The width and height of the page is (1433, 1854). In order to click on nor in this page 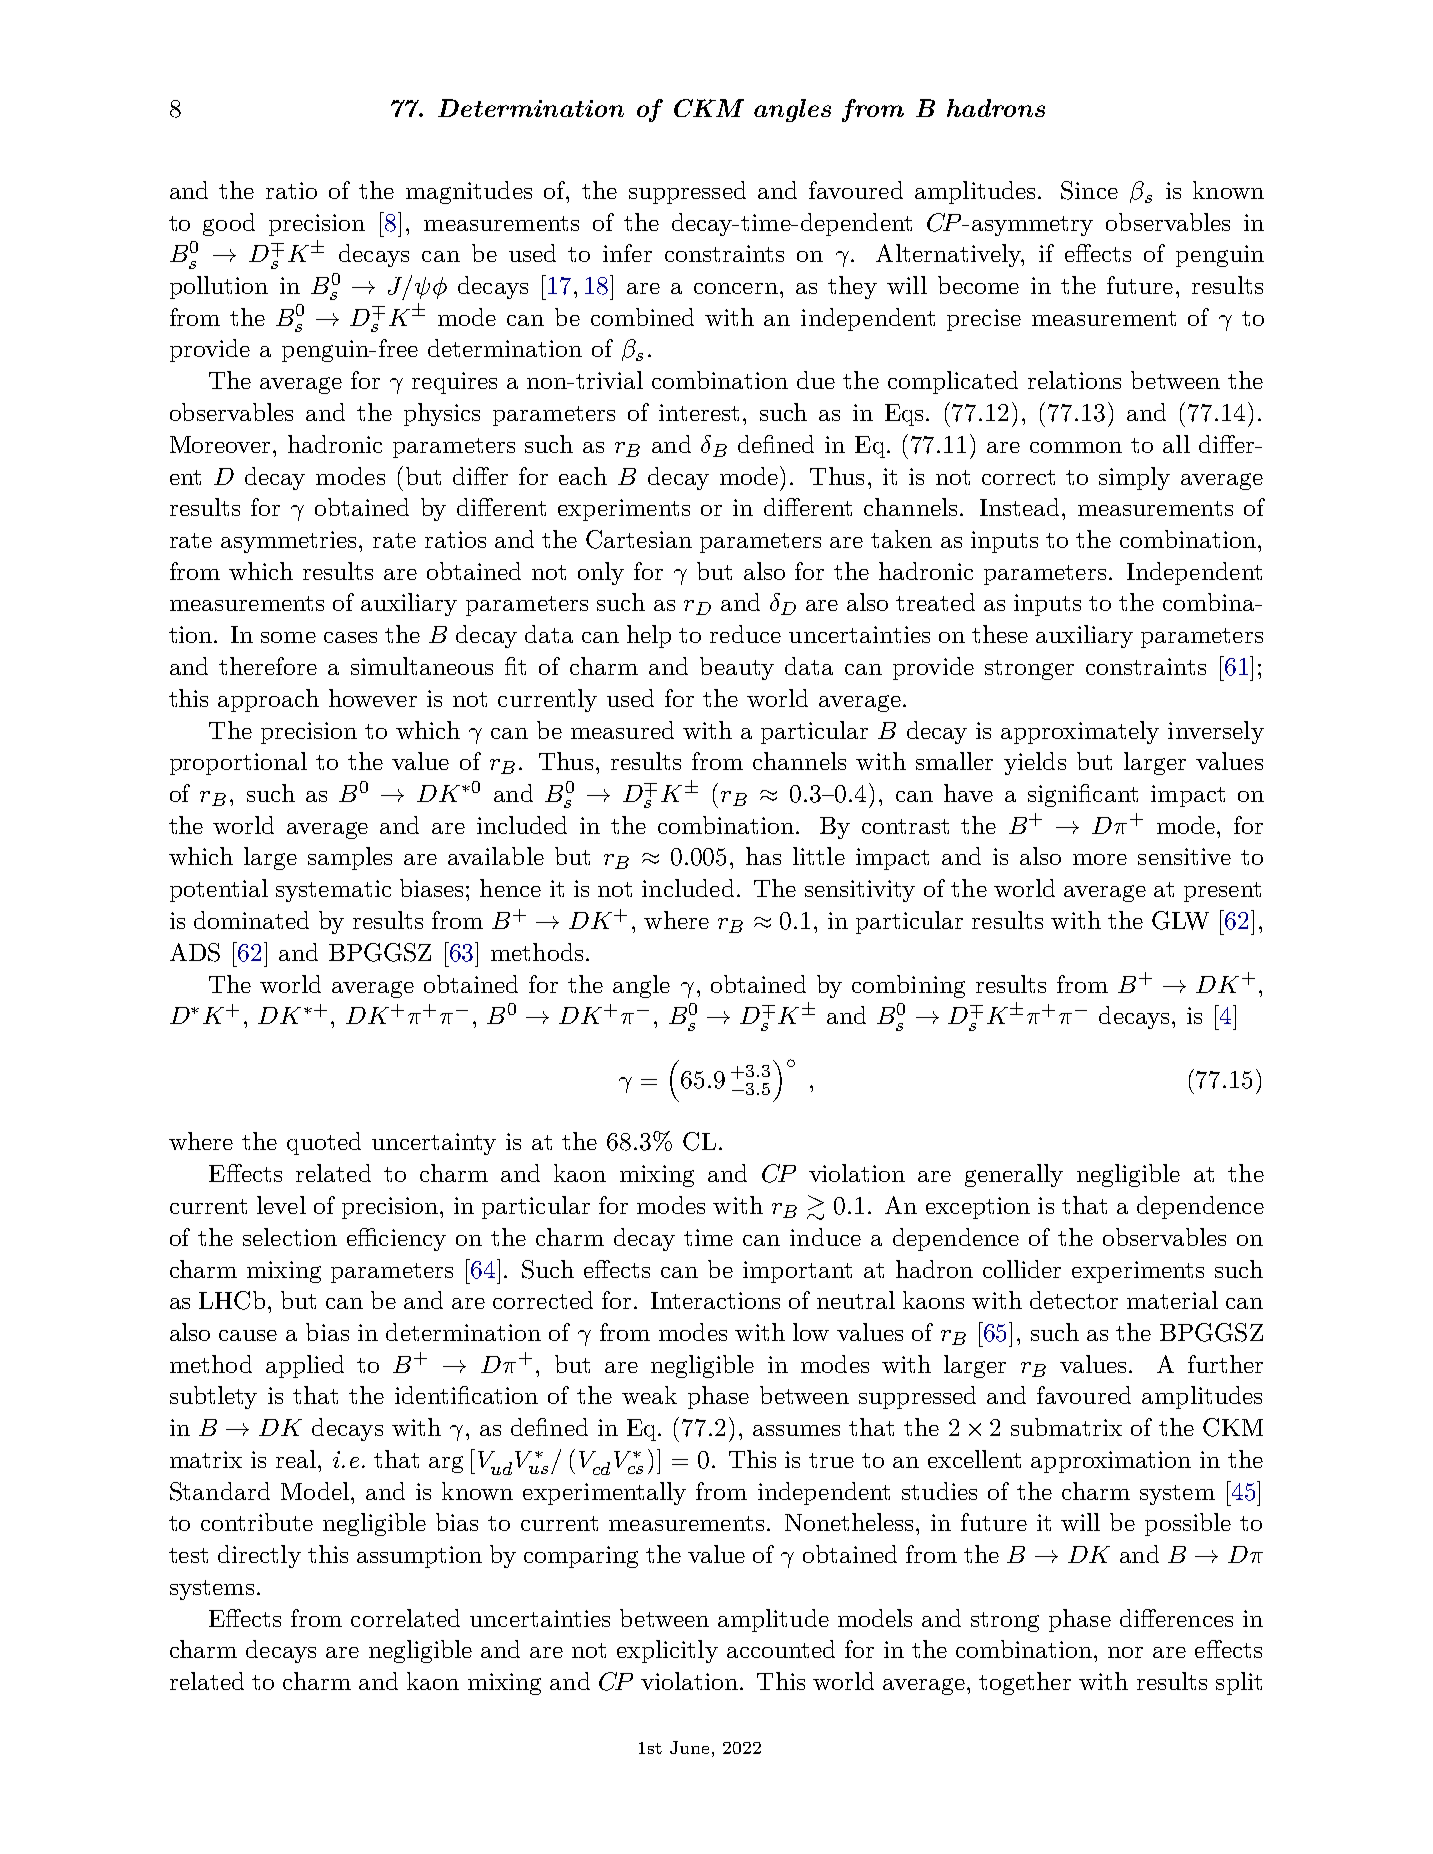, I will do `click(1125, 1652)`.
